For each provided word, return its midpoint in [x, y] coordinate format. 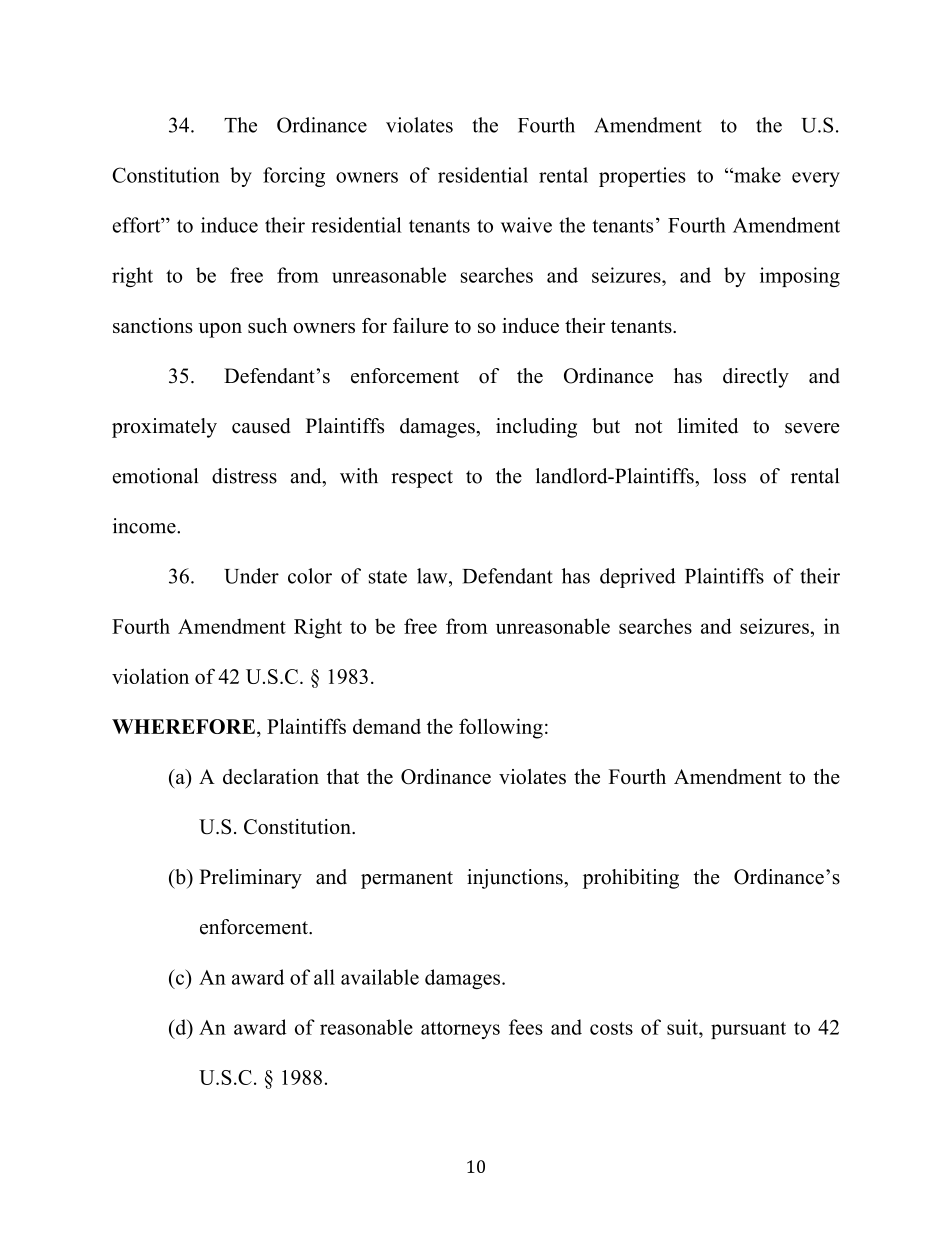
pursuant [748, 1030]
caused [261, 426]
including [536, 428]
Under [251, 576]
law [433, 576]
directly [756, 378]
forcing [294, 177]
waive [526, 225]
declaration [271, 776]
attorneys [460, 1030]
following [501, 728]
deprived [638, 578]
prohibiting [631, 879]
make [756, 175]
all [324, 977]
